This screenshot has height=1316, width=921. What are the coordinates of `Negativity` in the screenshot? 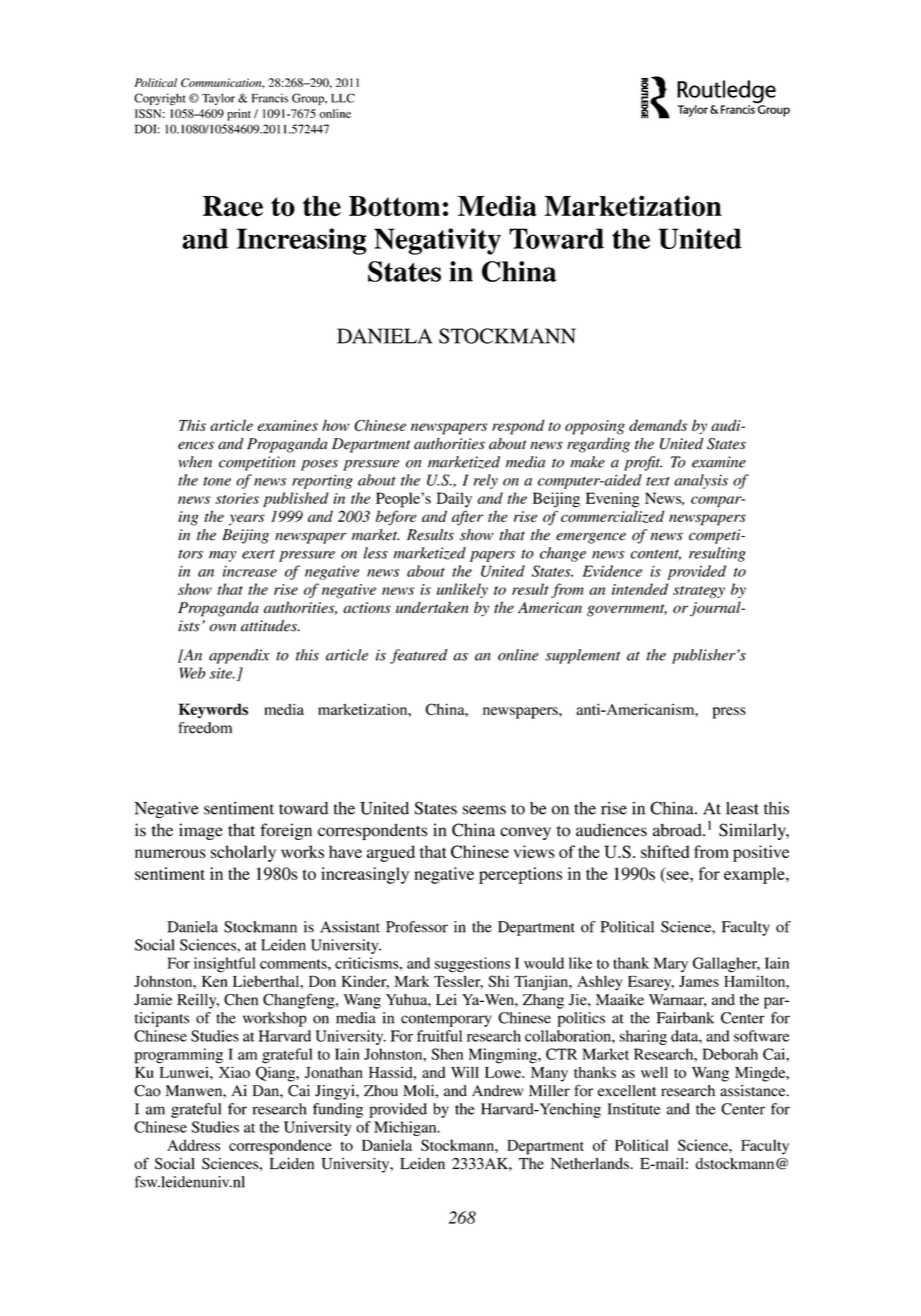 It's located at (437, 241).
